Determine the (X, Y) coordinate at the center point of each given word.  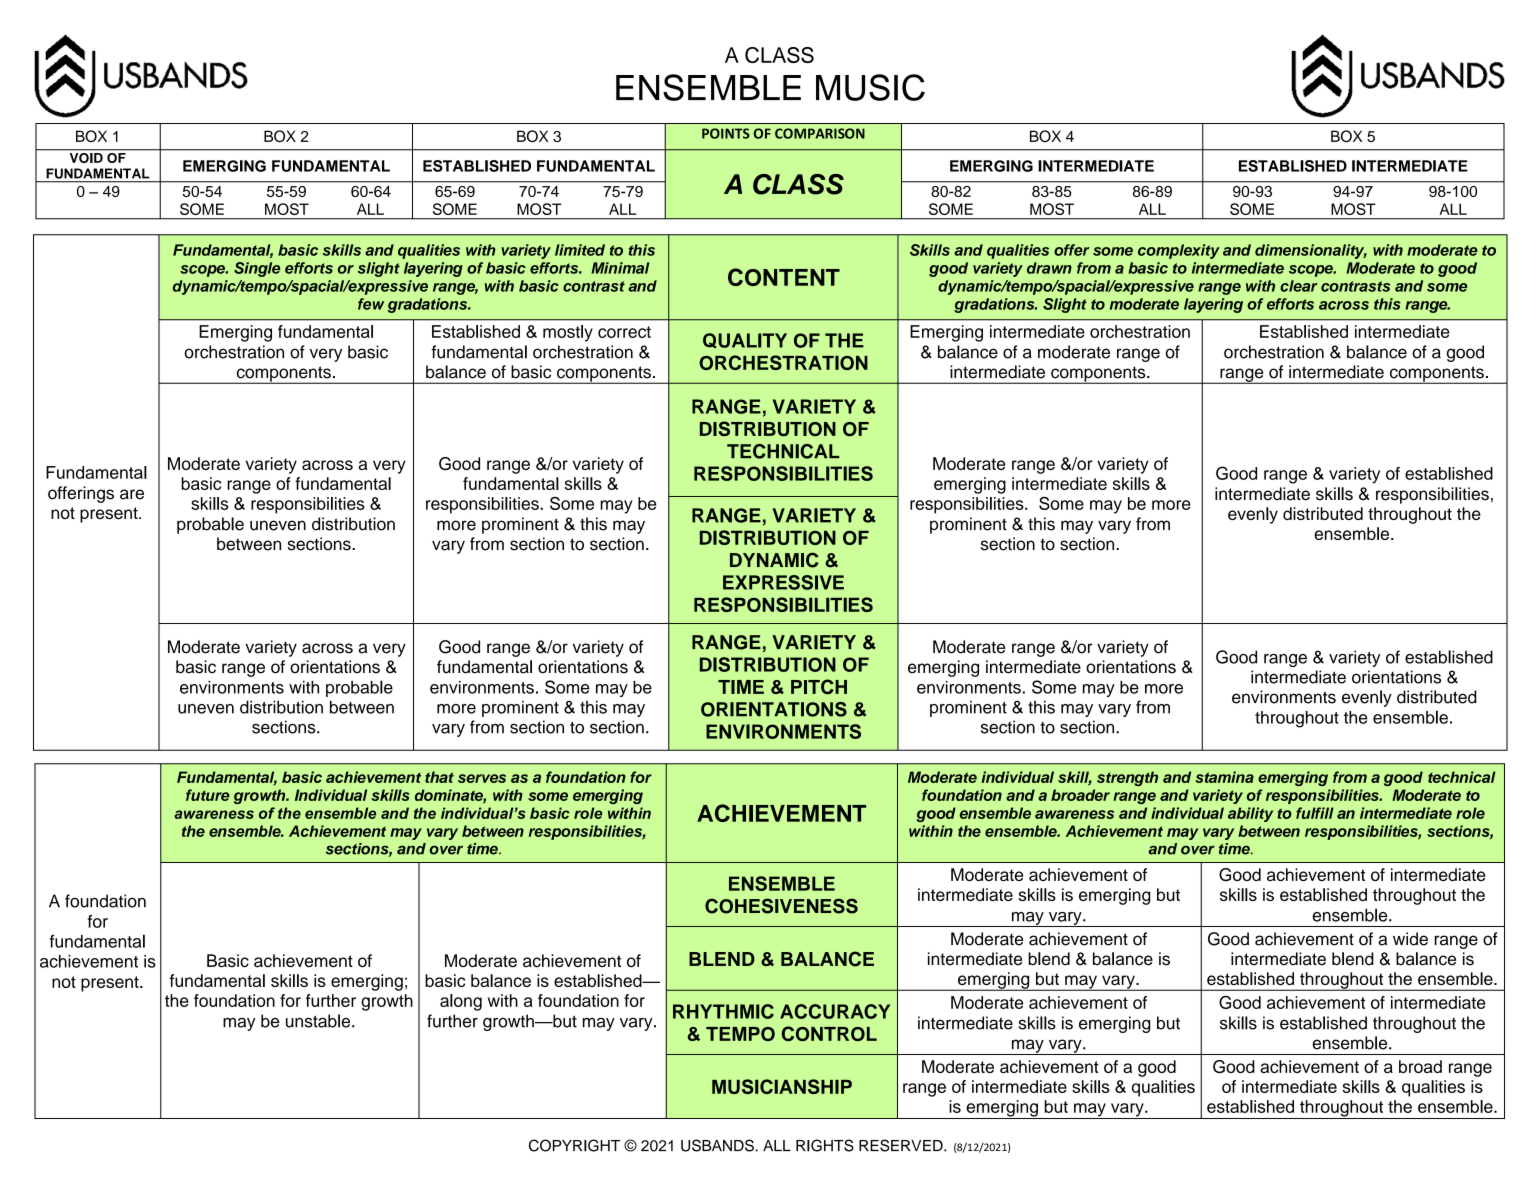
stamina (1224, 777)
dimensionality (1311, 251)
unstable (319, 1021)
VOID (86, 158)
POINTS (726, 133)
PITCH (819, 686)
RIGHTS (825, 1145)
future (208, 795)
